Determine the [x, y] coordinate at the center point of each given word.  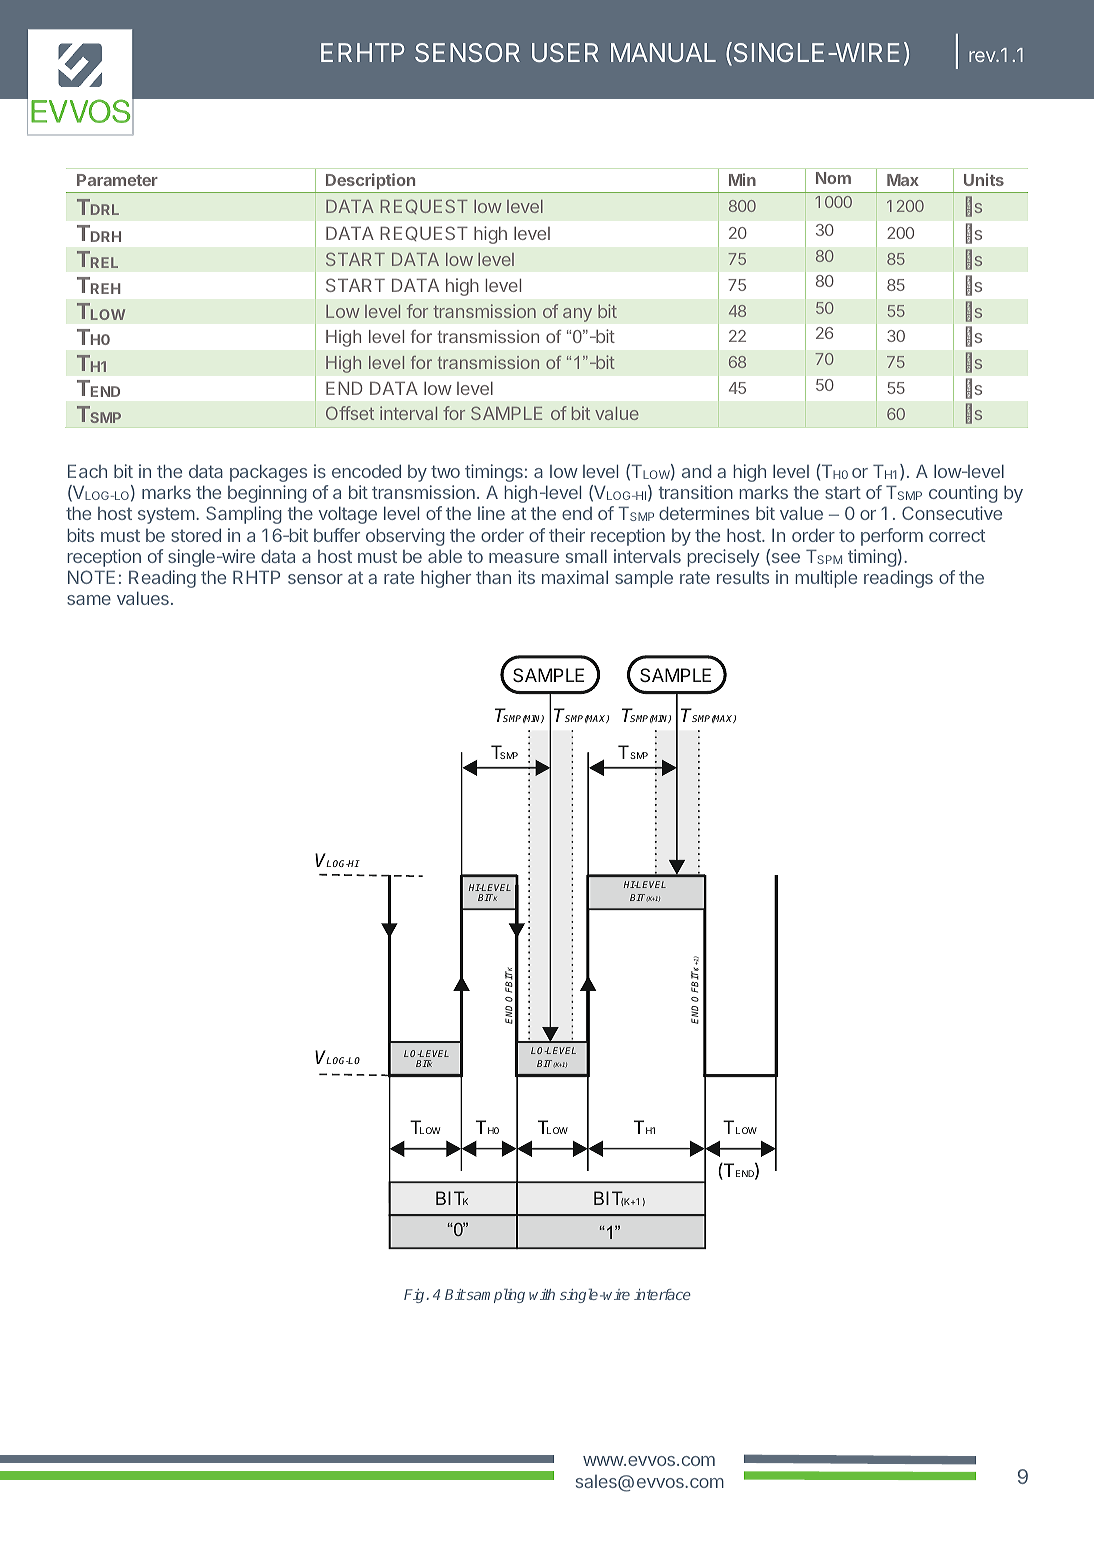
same [89, 600]
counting [963, 494]
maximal [575, 577]
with [542, 1294]
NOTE [91, 577]
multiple [826, 579]
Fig [415, 1296]
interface [662, 1294]
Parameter [117, 180]
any [577, 315]
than [493, 577]
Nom [833, 178]
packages [268, 473]
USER [565, 52]
